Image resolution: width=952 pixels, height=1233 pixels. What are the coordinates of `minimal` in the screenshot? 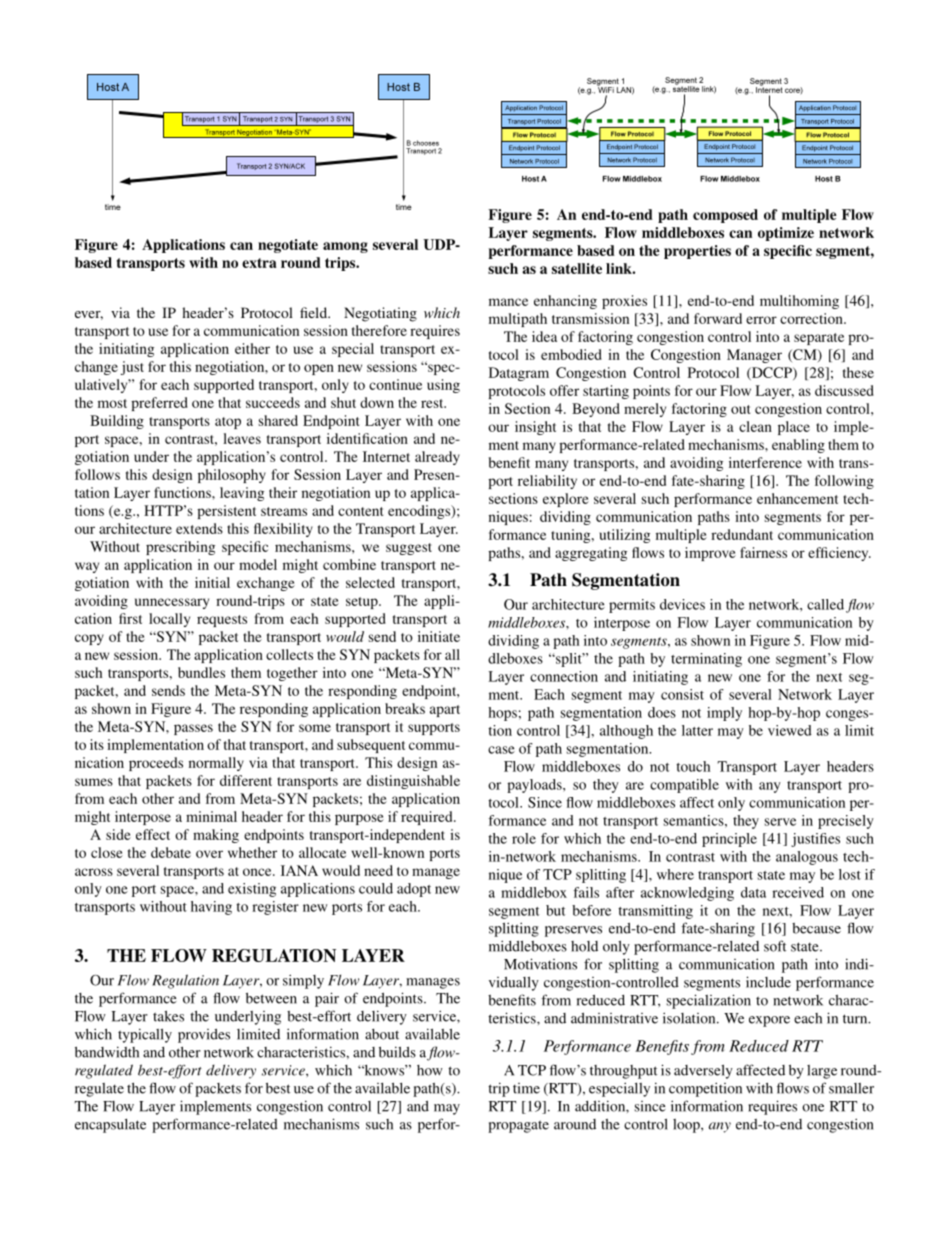 It's located at (211, 816).
